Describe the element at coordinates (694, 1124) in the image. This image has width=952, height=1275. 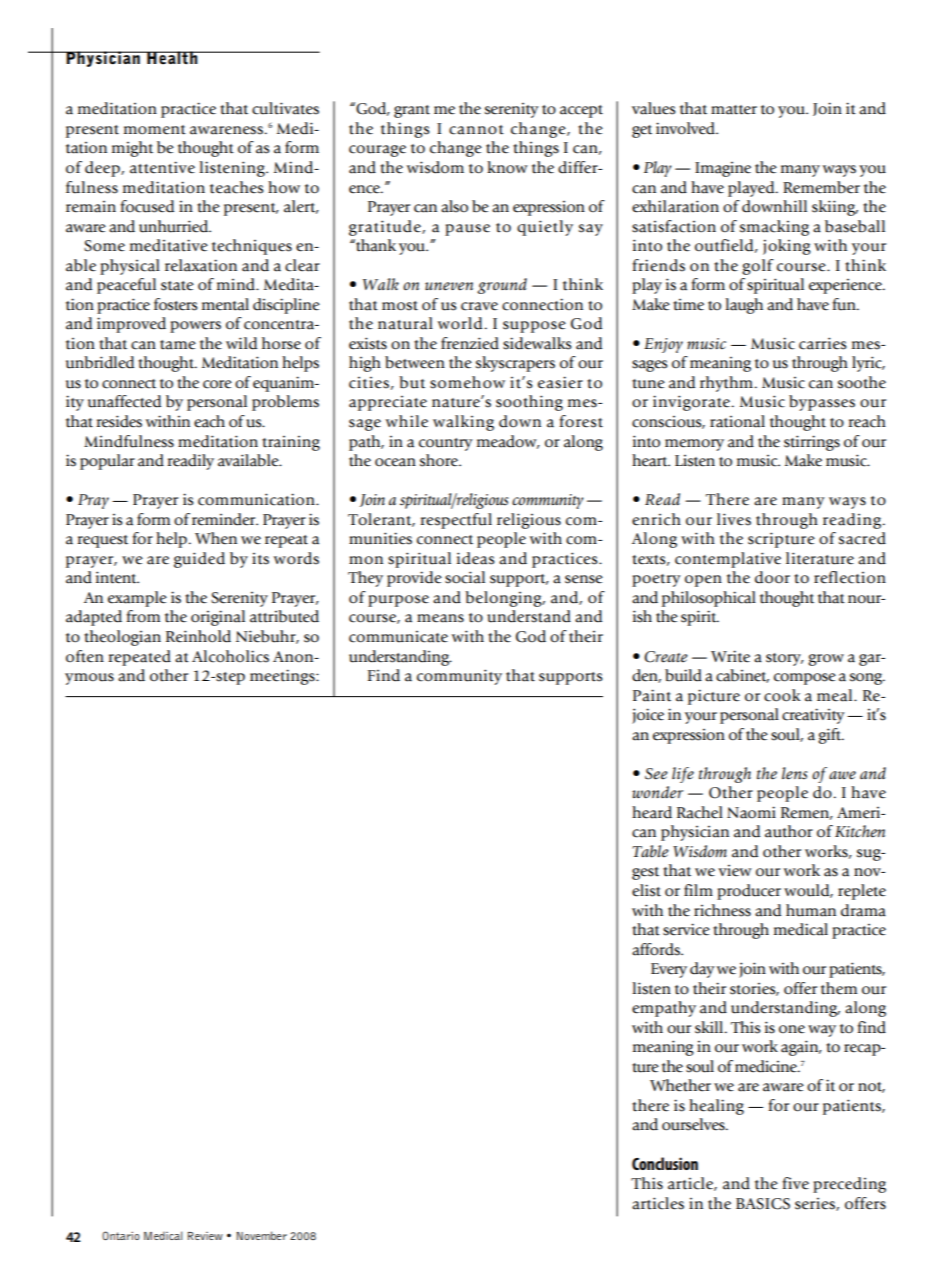
I see `ourselves` at that location.
